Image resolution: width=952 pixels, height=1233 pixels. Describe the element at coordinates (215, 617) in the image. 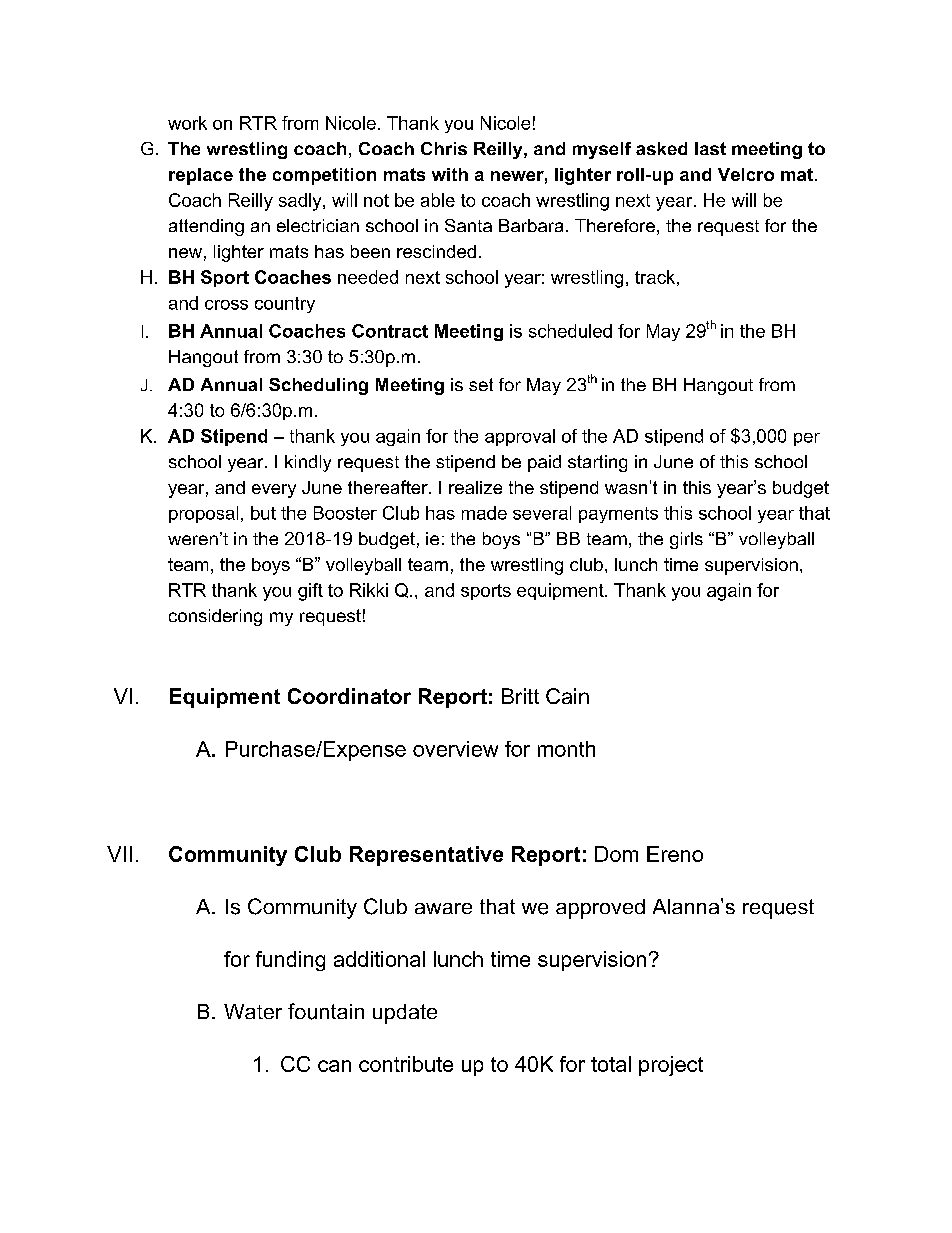

I see `considering` at that location.
